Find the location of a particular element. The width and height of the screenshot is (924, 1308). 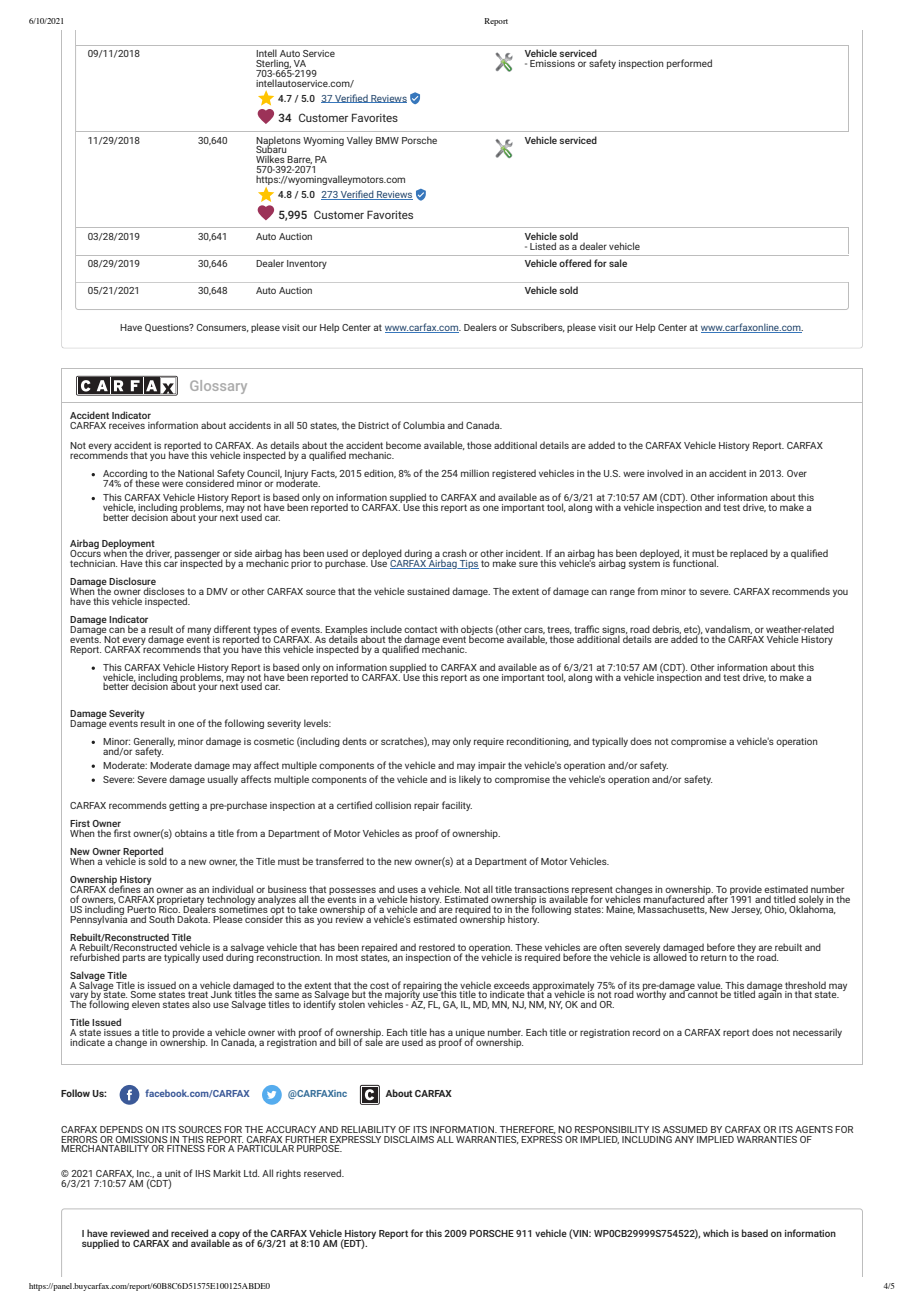

performed is located at coordinates (689, 64).
